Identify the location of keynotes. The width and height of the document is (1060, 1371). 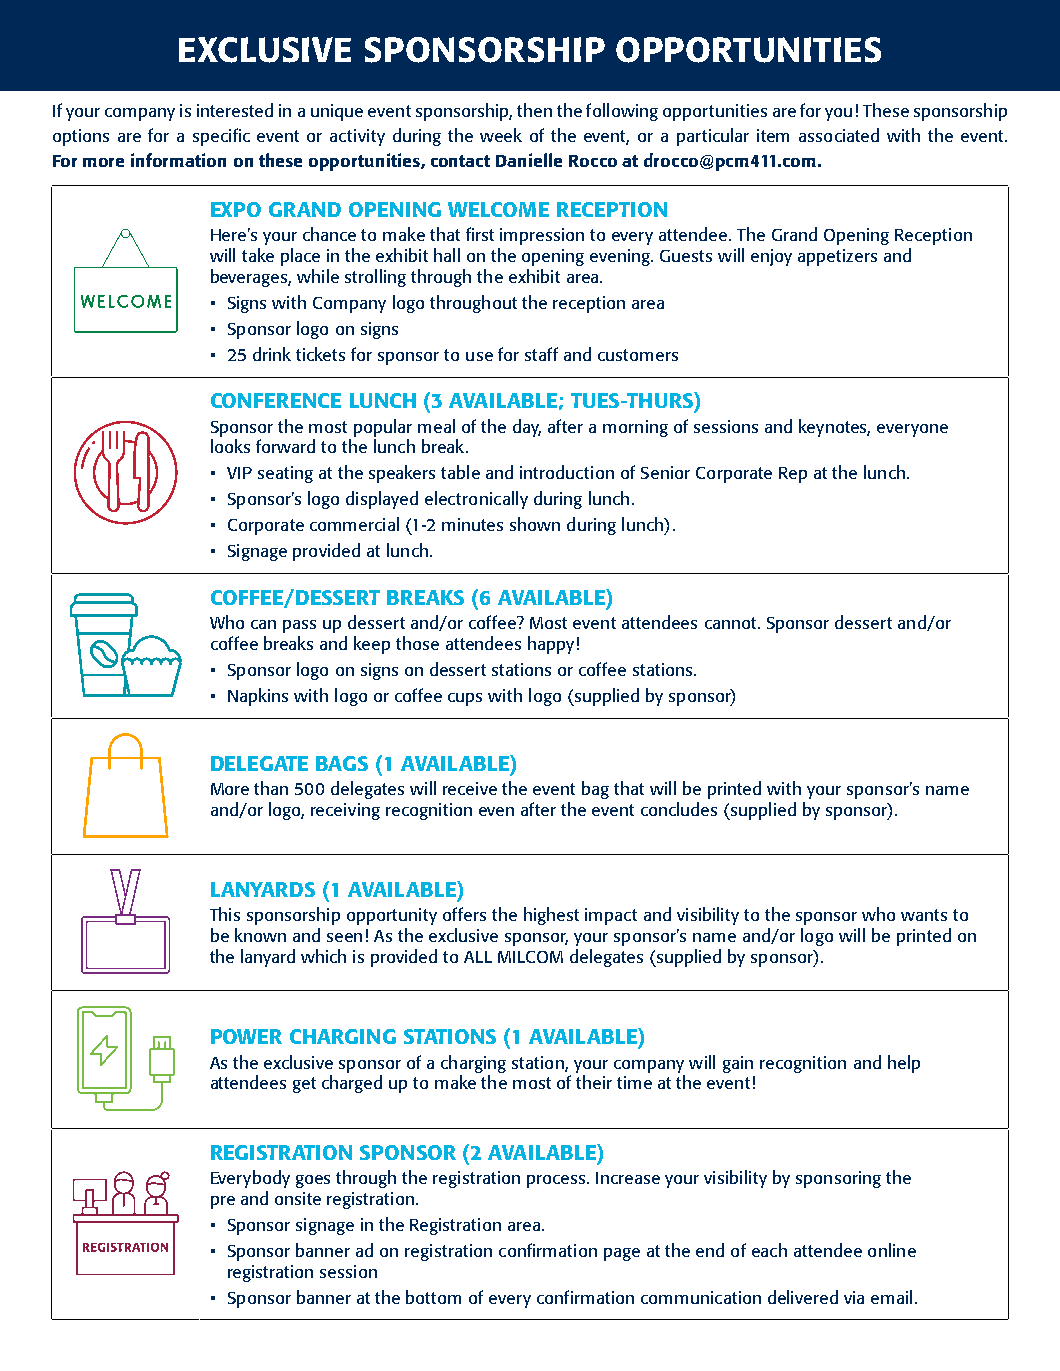
(834, 428).
